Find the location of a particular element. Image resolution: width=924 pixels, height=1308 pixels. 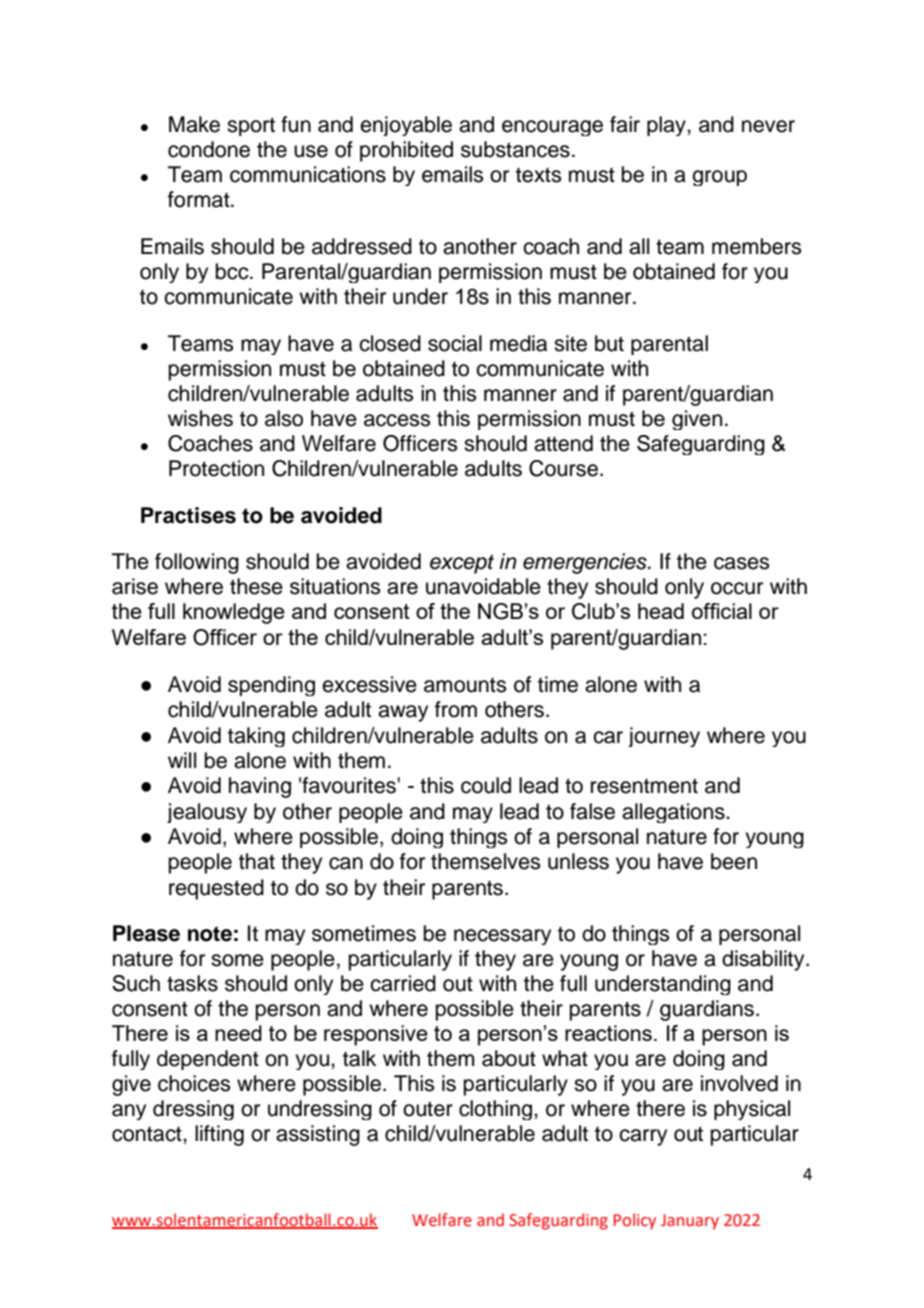

official is located at coordinates (722, 611).
